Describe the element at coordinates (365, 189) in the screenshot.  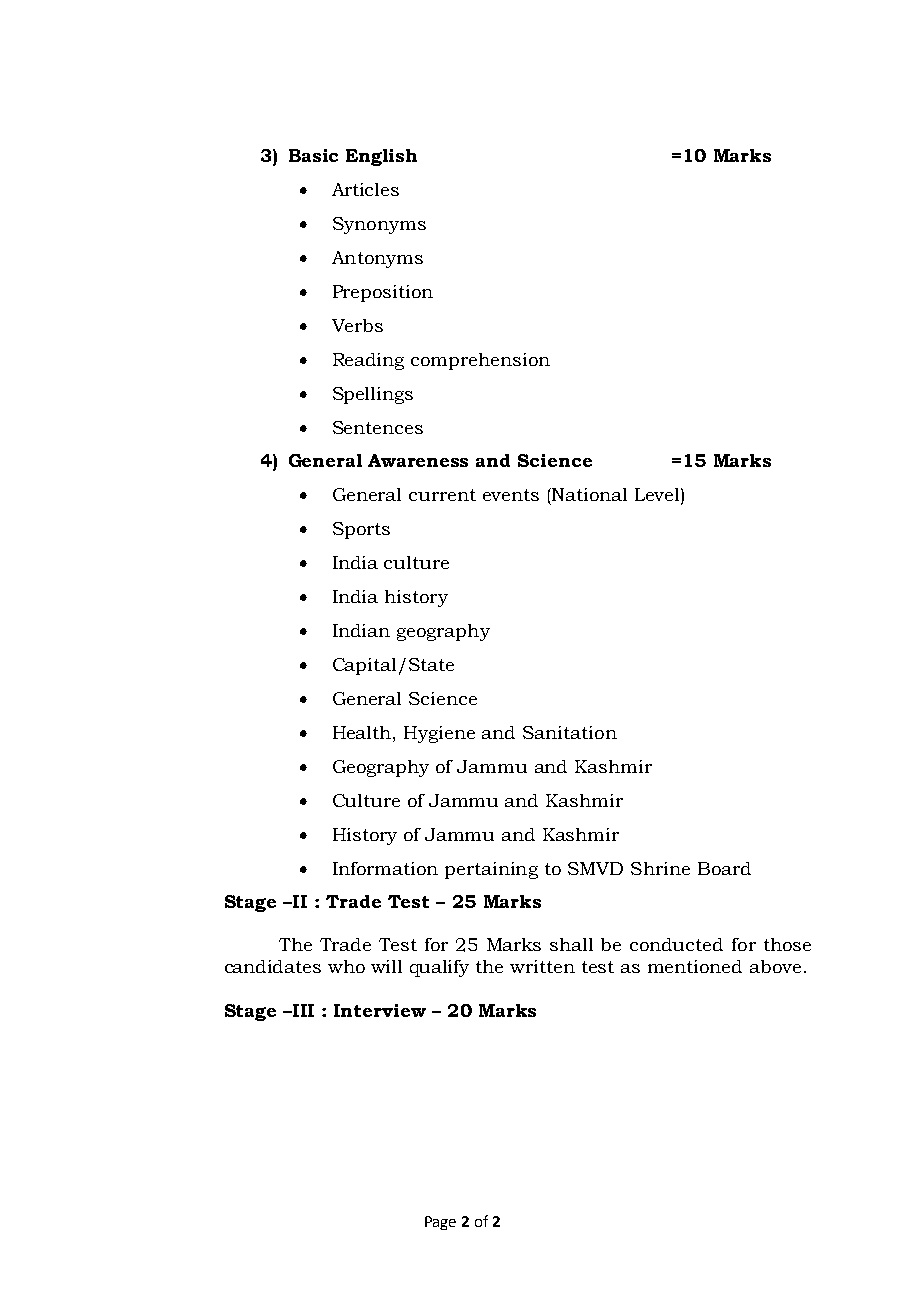
I see `Articles` at that location.
